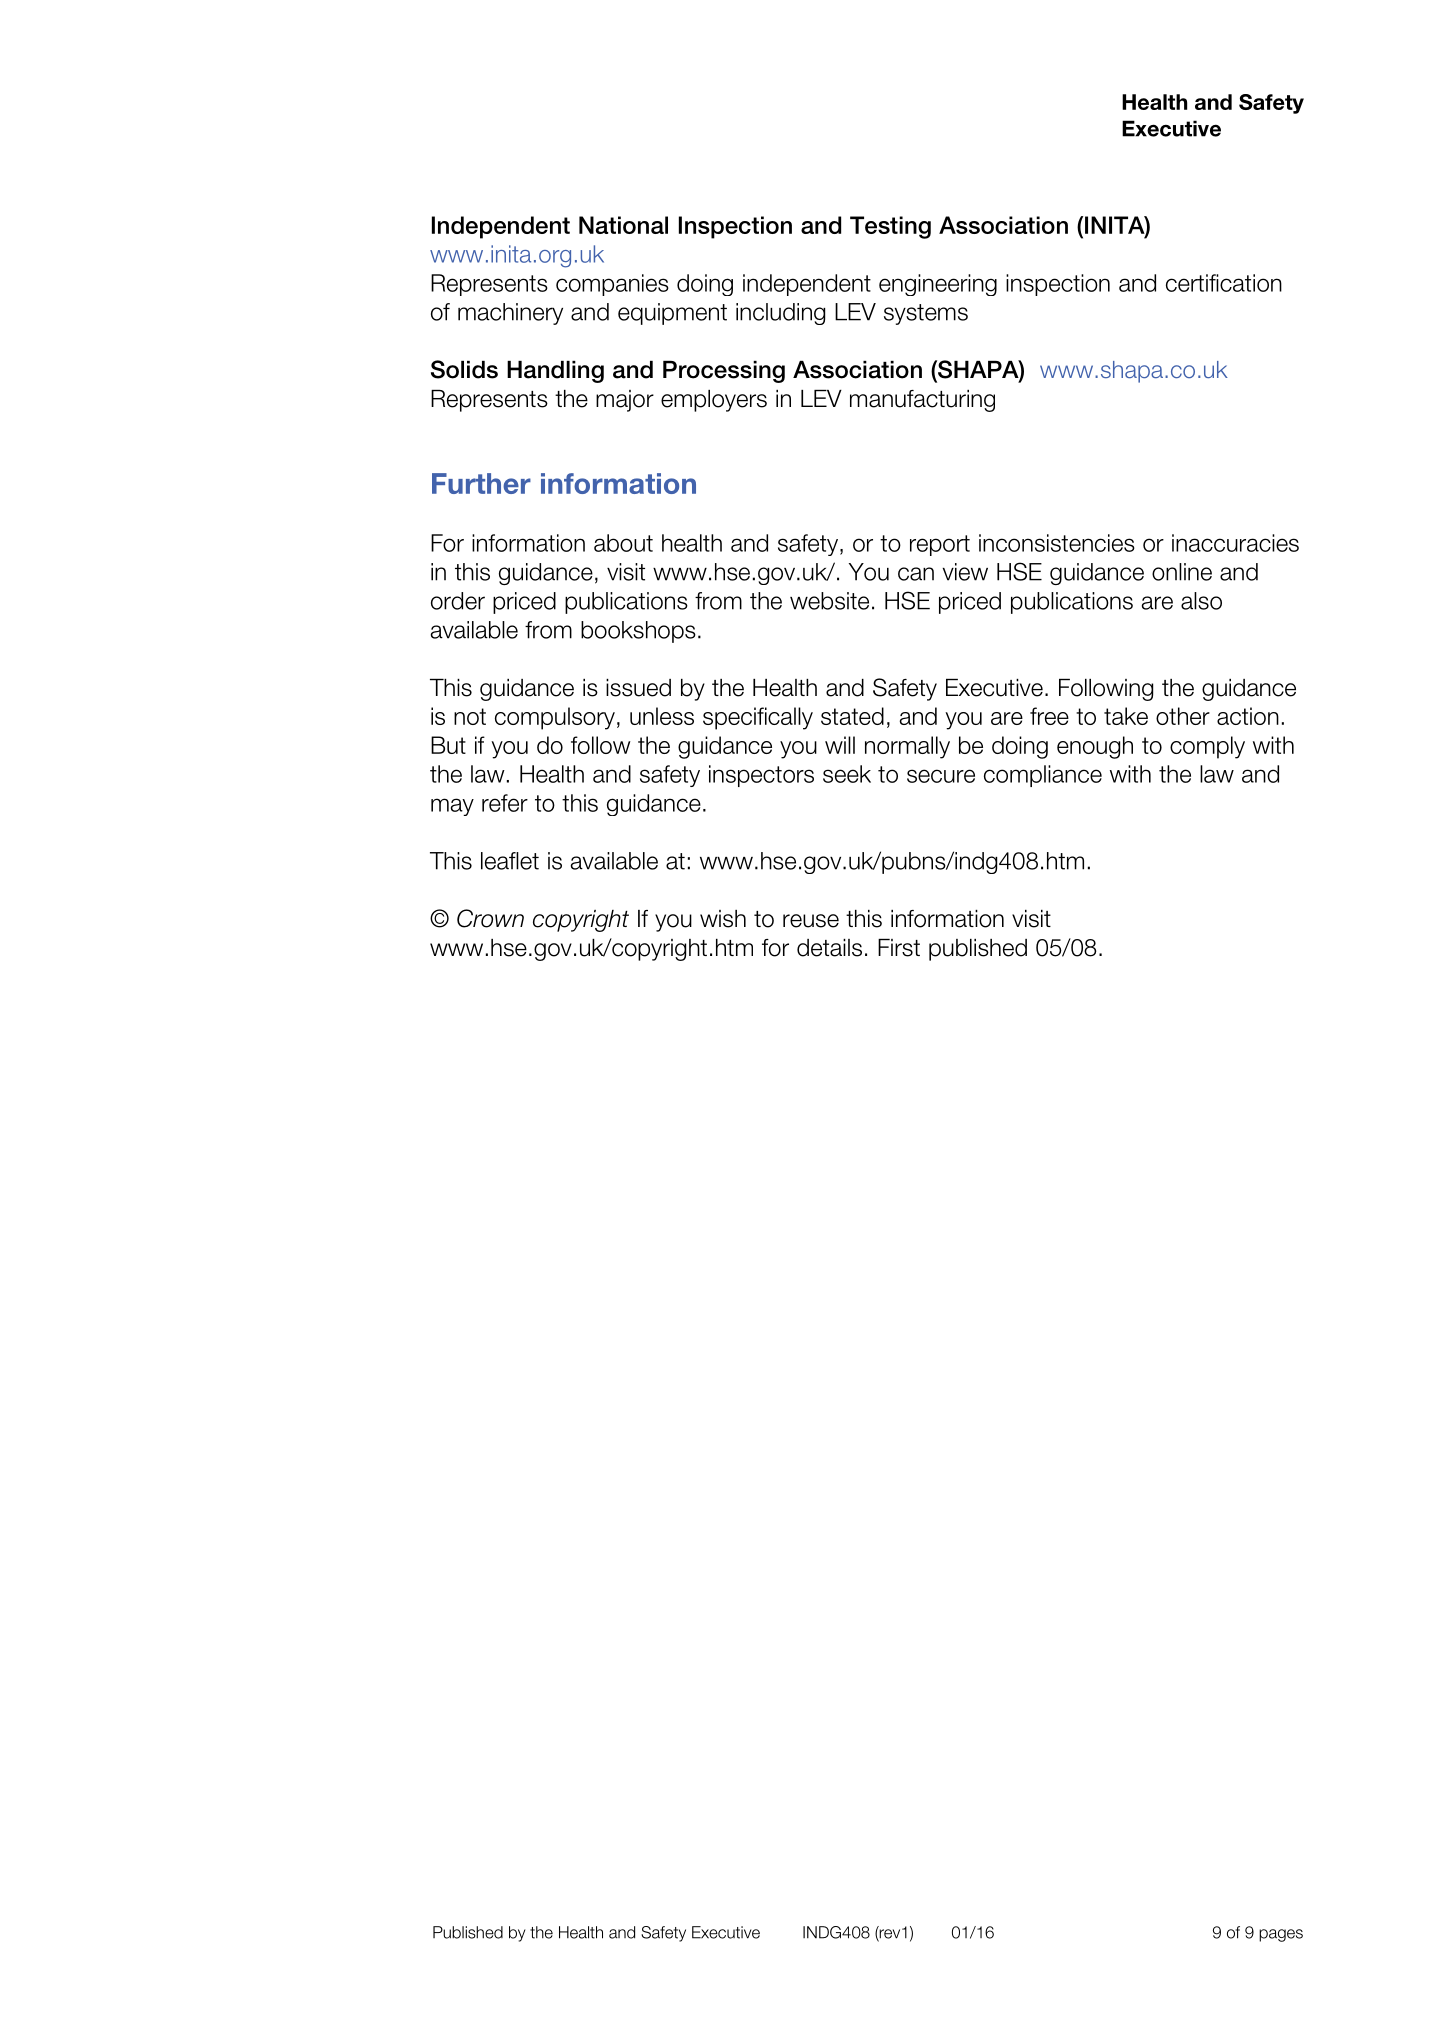  I want to click on Crown, so click(490, 918).
